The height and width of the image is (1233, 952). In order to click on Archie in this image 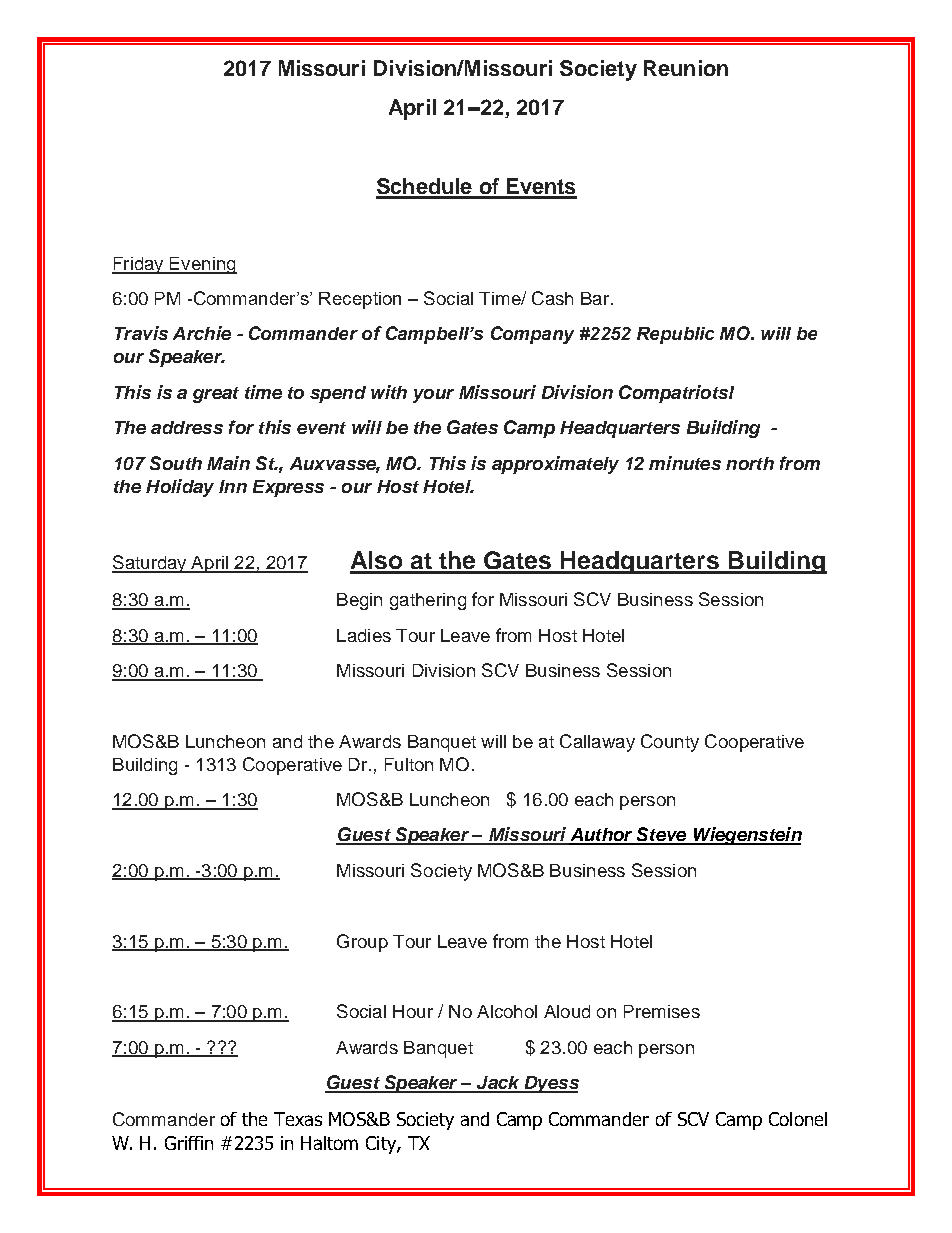, I will do `click(202, 333)`.
